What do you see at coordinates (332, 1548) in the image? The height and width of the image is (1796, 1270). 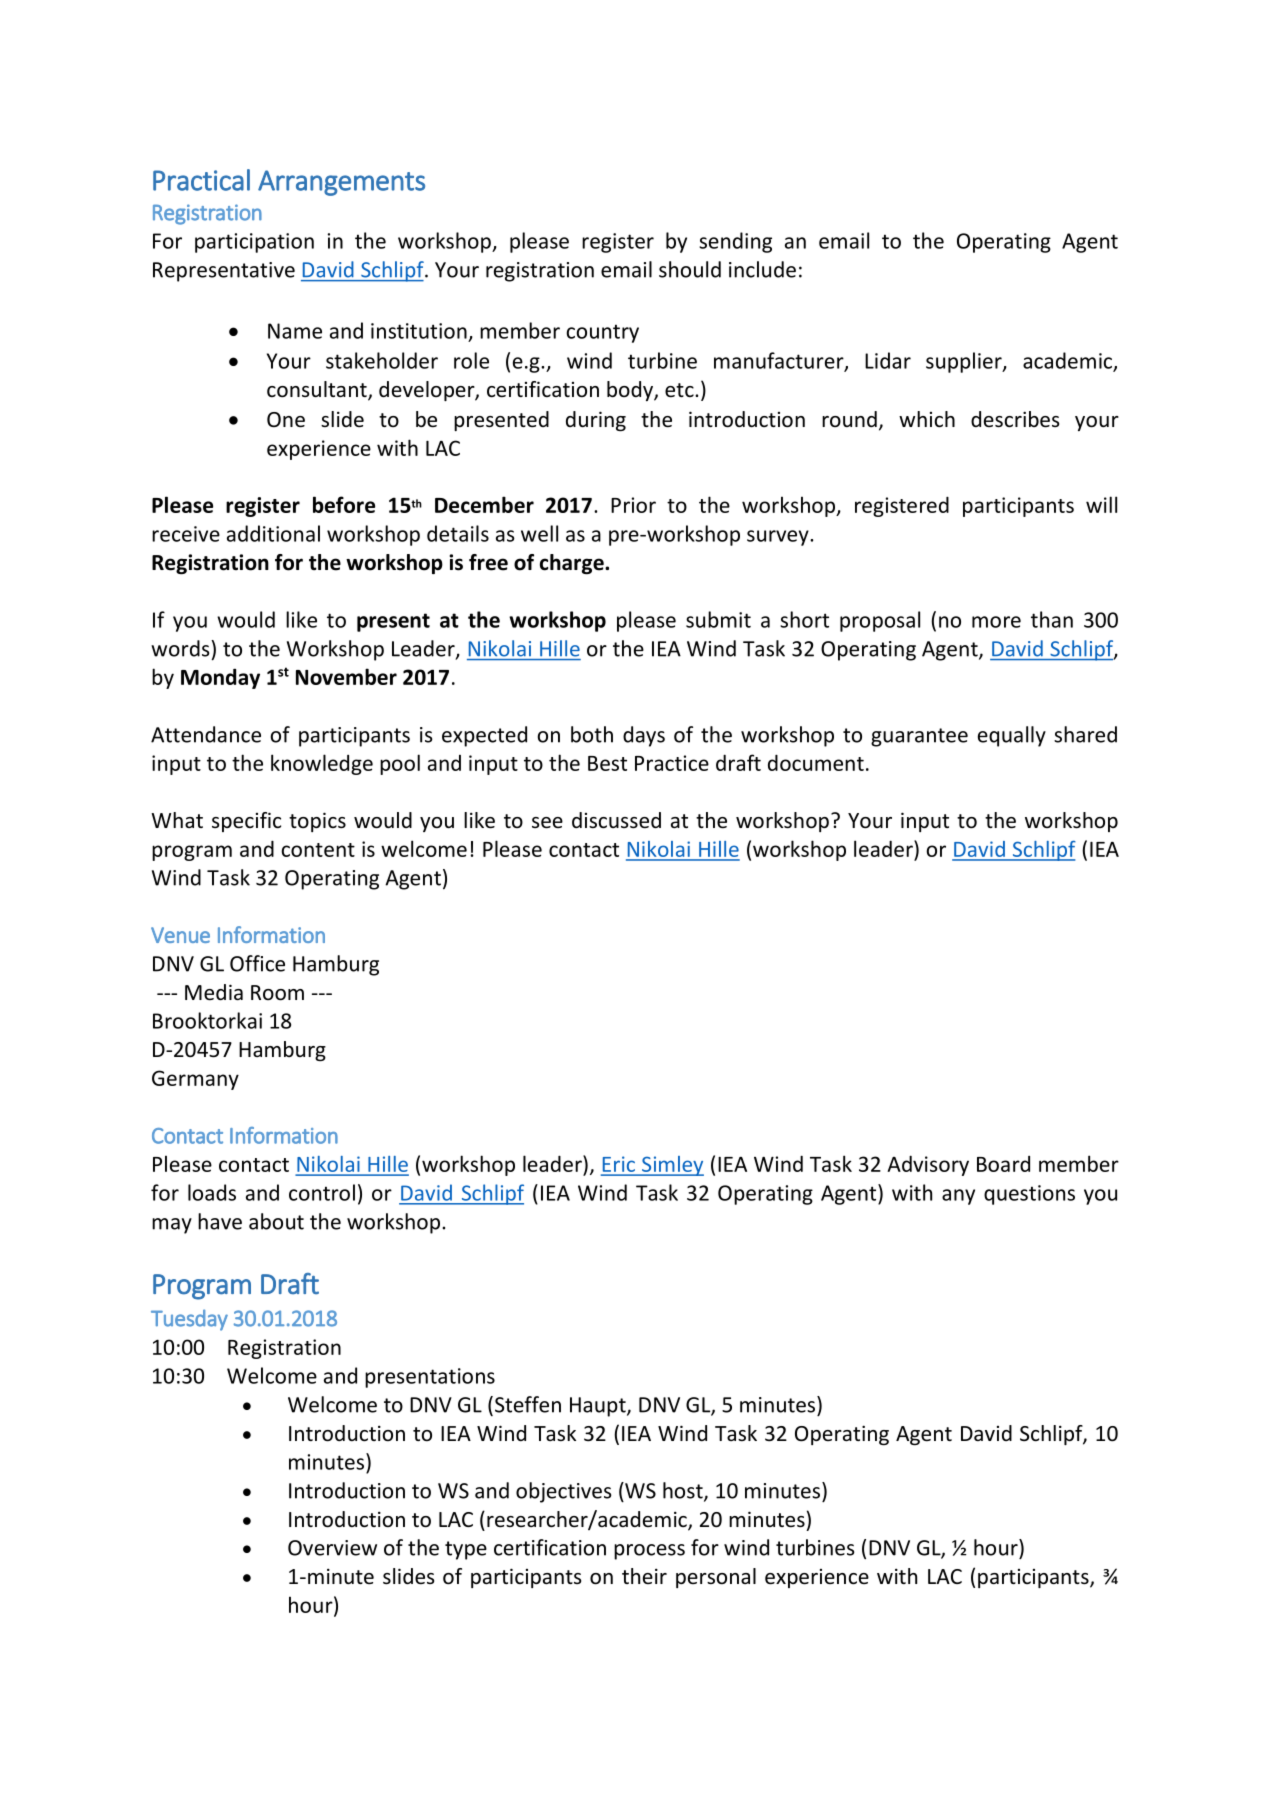 I see `Overview` at bounding box center [332, 1548].
